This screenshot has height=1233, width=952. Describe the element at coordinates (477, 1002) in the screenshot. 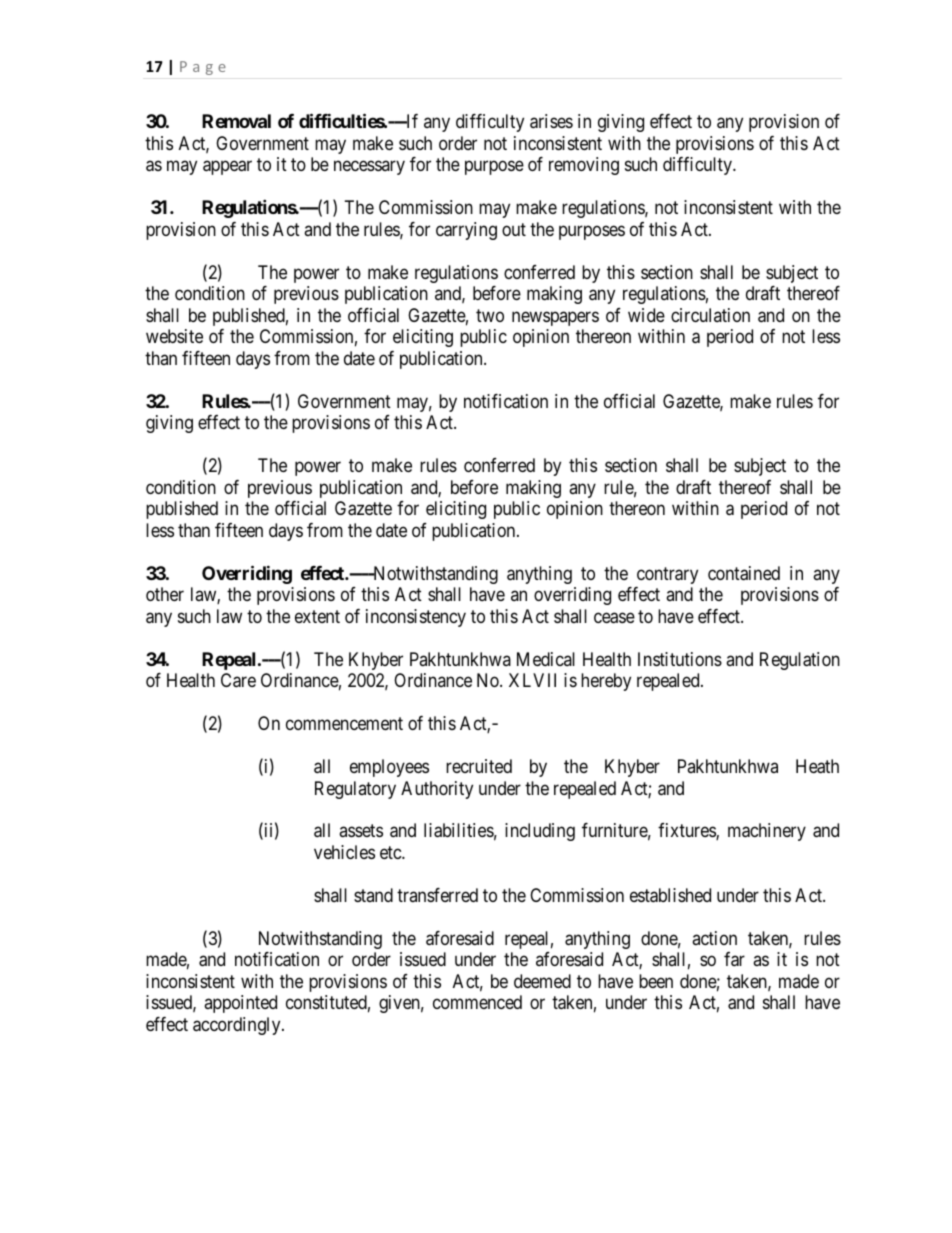

I see `commenced` at that location.
